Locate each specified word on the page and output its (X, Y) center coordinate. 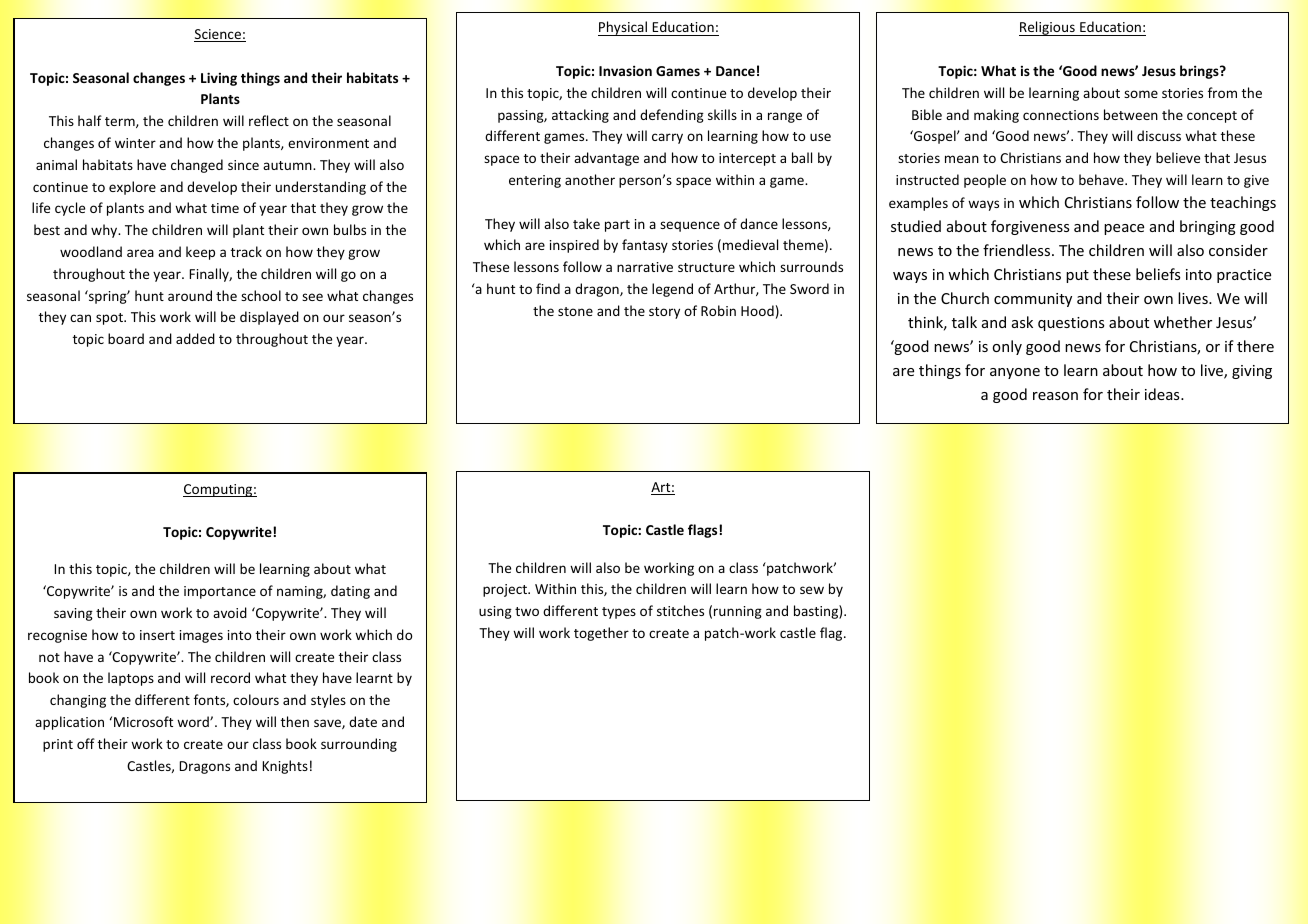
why (105, 231)
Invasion (625, 70)
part (617, 226)
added (195, 338)
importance (220, 592)
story (664, 313)
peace (1124, 229)
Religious (1048, 28)
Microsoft (143, 721)
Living (219, 79)
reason (1055, 396)
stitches (680, 610)
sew (812, 590)
